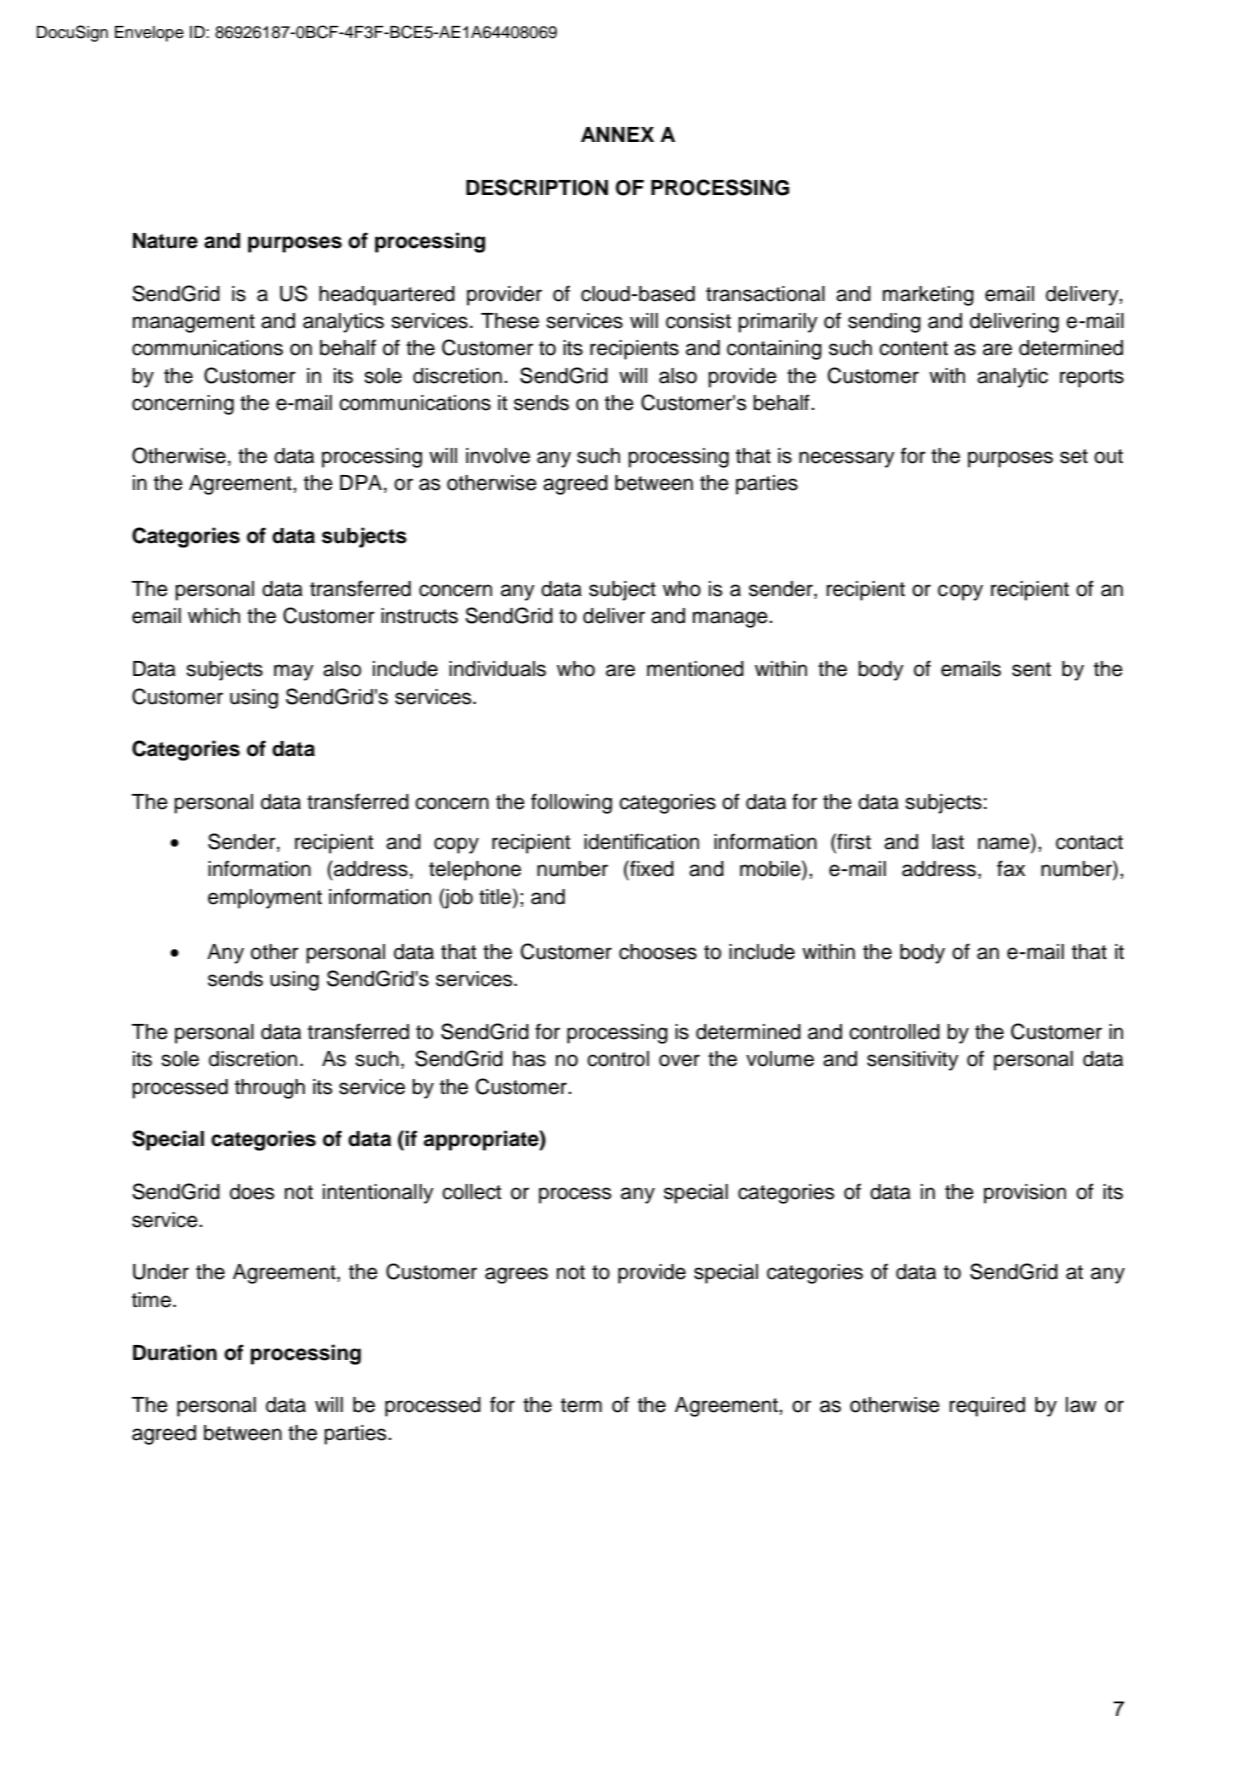  Describe the element at coordinates (1025, 1194) in the page. I see `provision` at that location.
